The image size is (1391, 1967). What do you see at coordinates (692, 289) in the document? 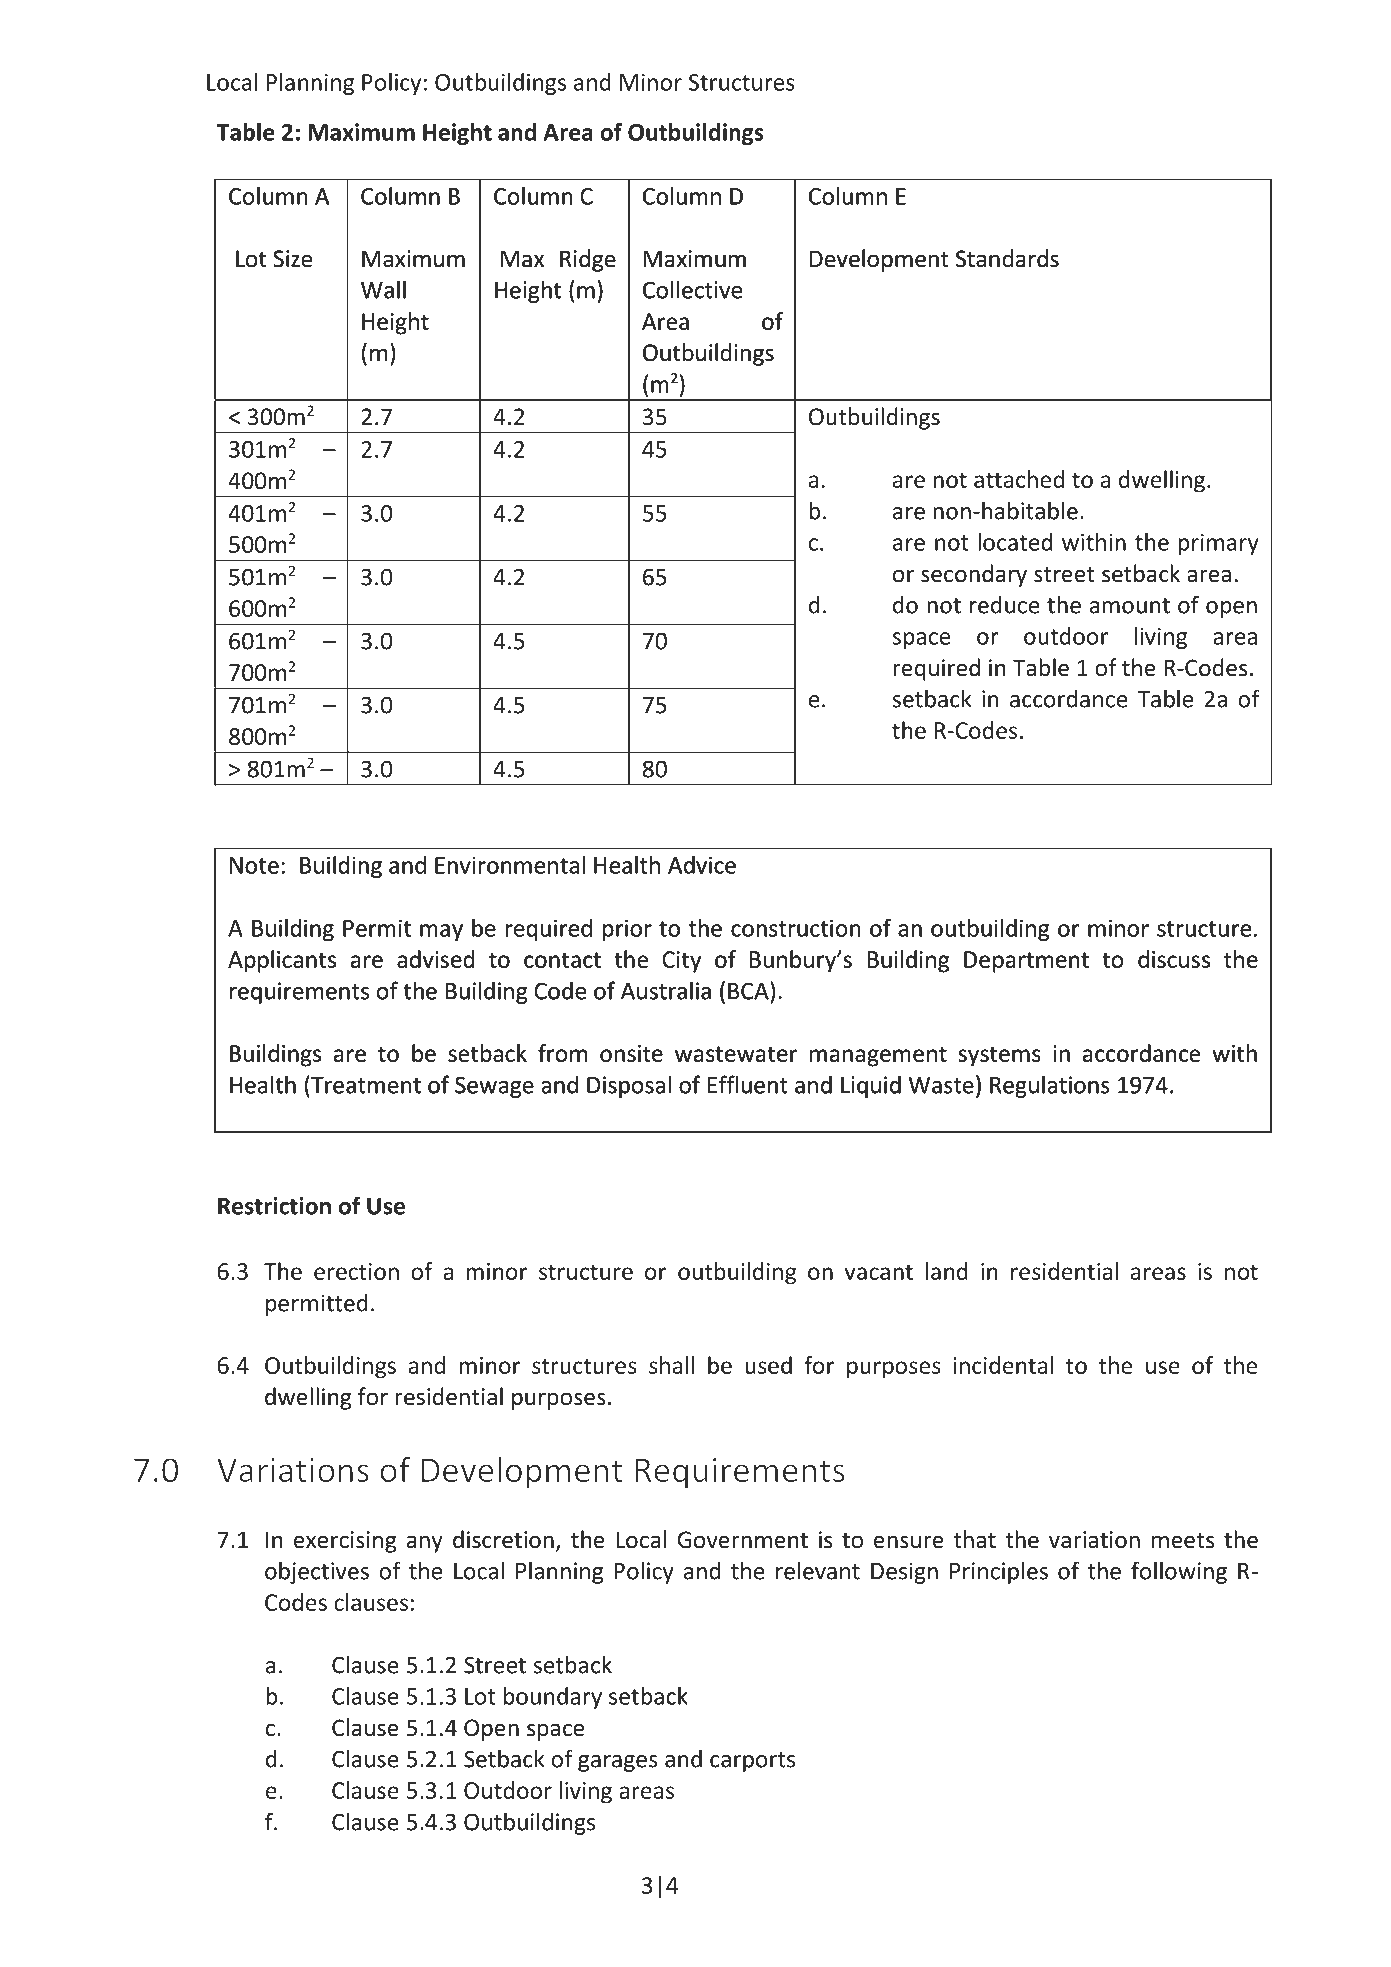
I see `Collective` at bounding box center [692, 289].
